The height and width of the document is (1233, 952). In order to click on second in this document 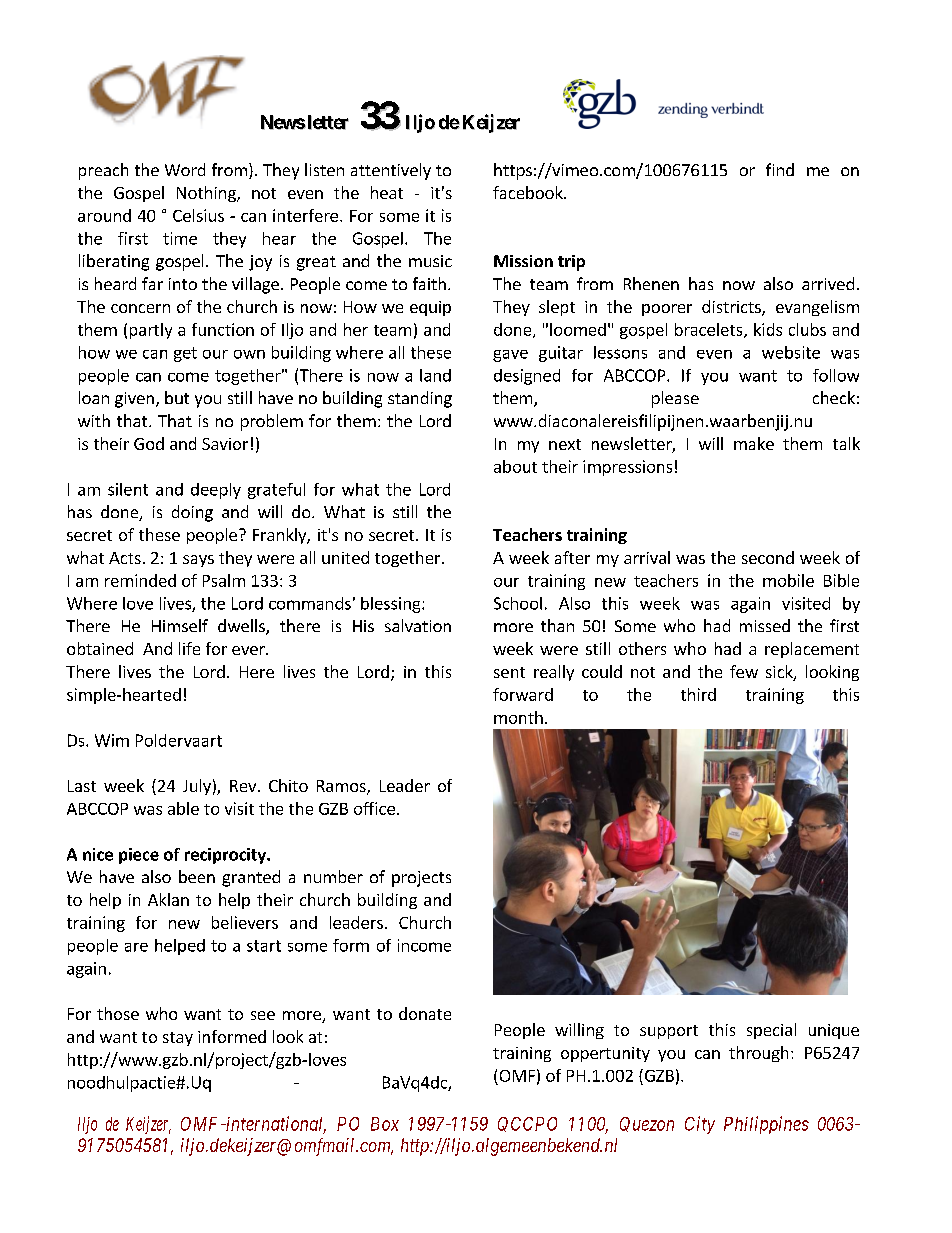, I will do `click(768, 557)`.
